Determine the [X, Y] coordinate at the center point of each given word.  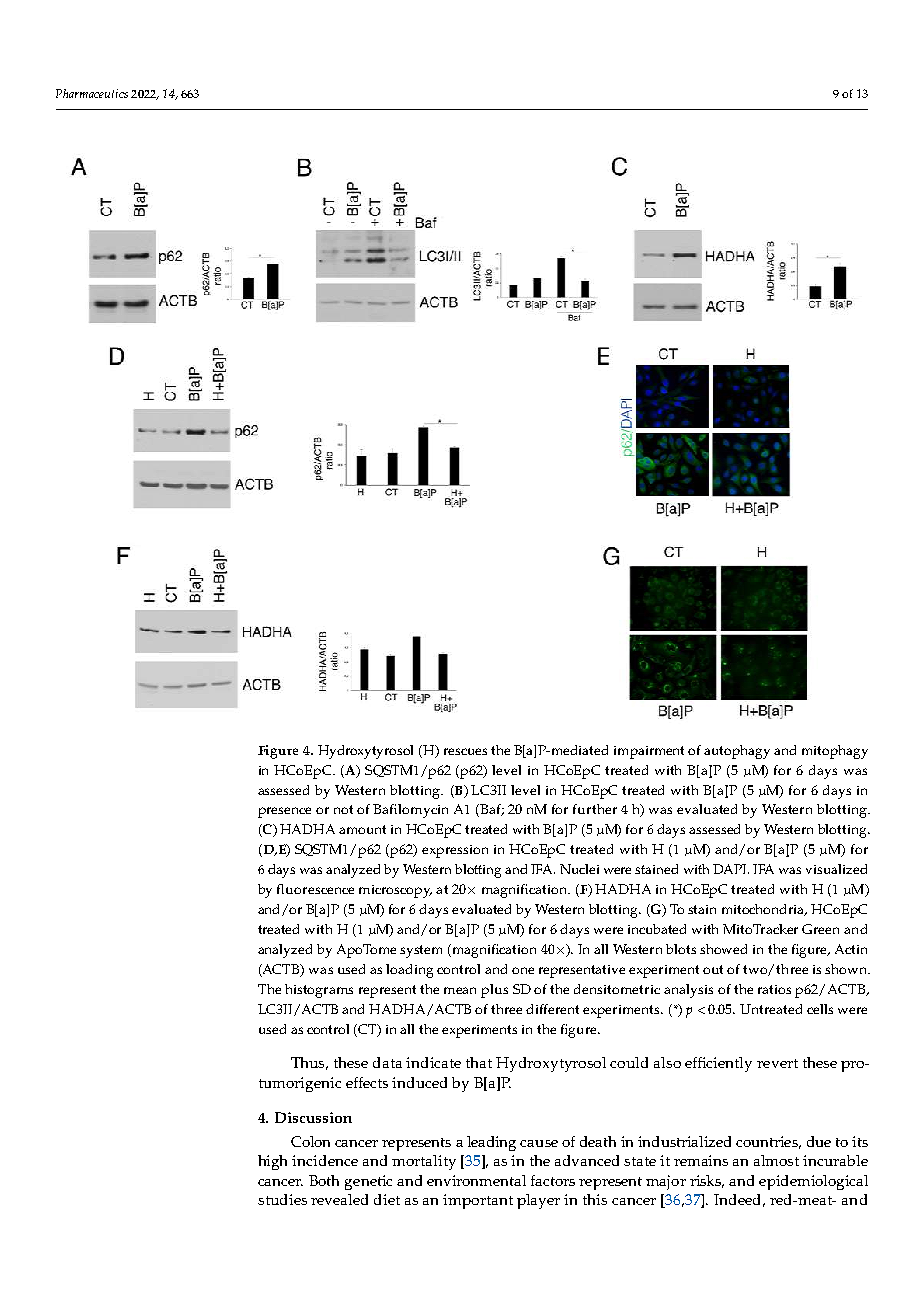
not [343, 809]
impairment [649, 752]
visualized [836, 869]
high [272, 1162]
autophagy [737, 752]
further [595, 809]
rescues [465, 751]
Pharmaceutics [92, 93]
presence [284, 812]
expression [455, 851]
